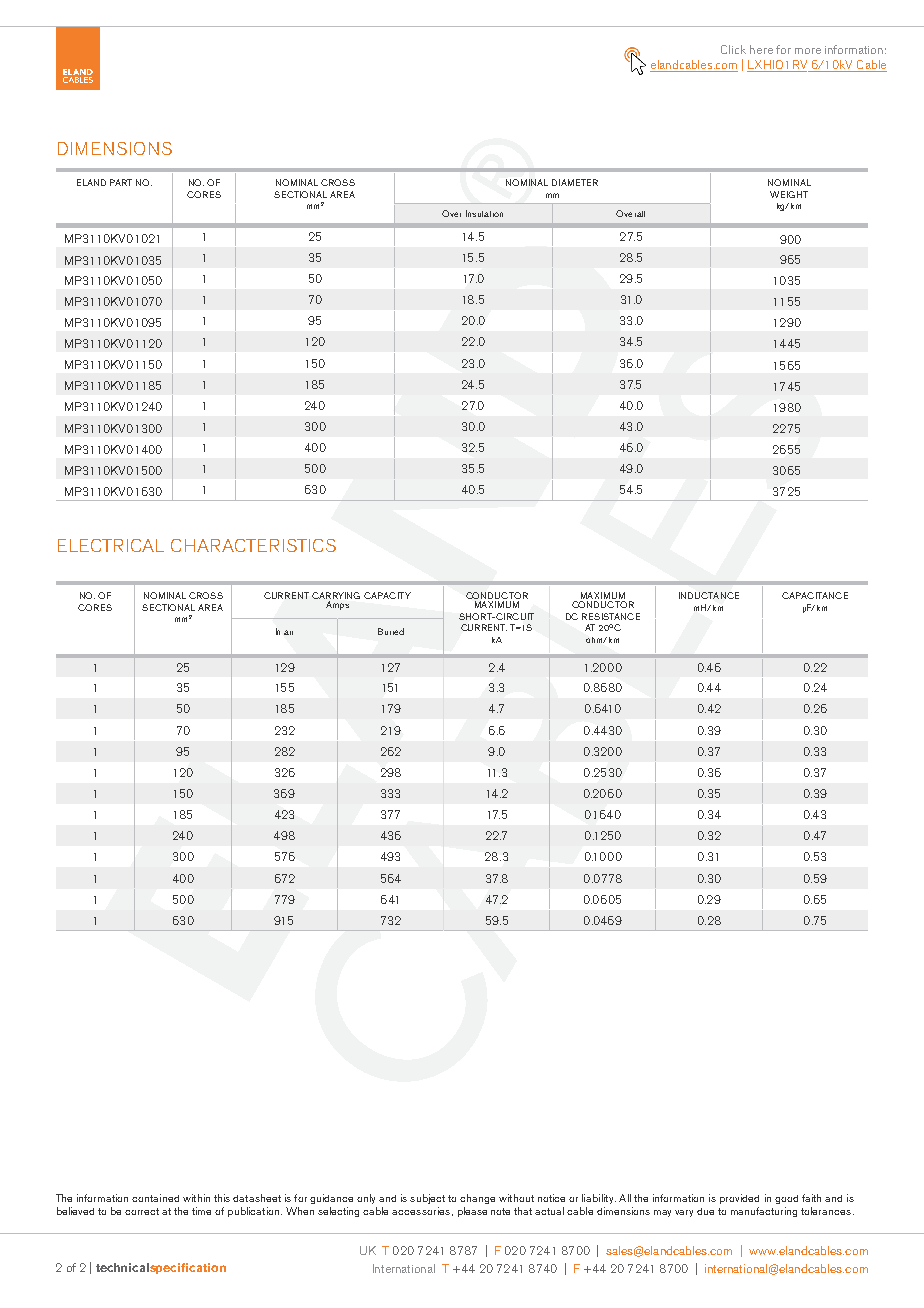  What do you see at coordinates (391, 631) in the screenshot?
I see `Buried` at bounding box center [391, 631].
